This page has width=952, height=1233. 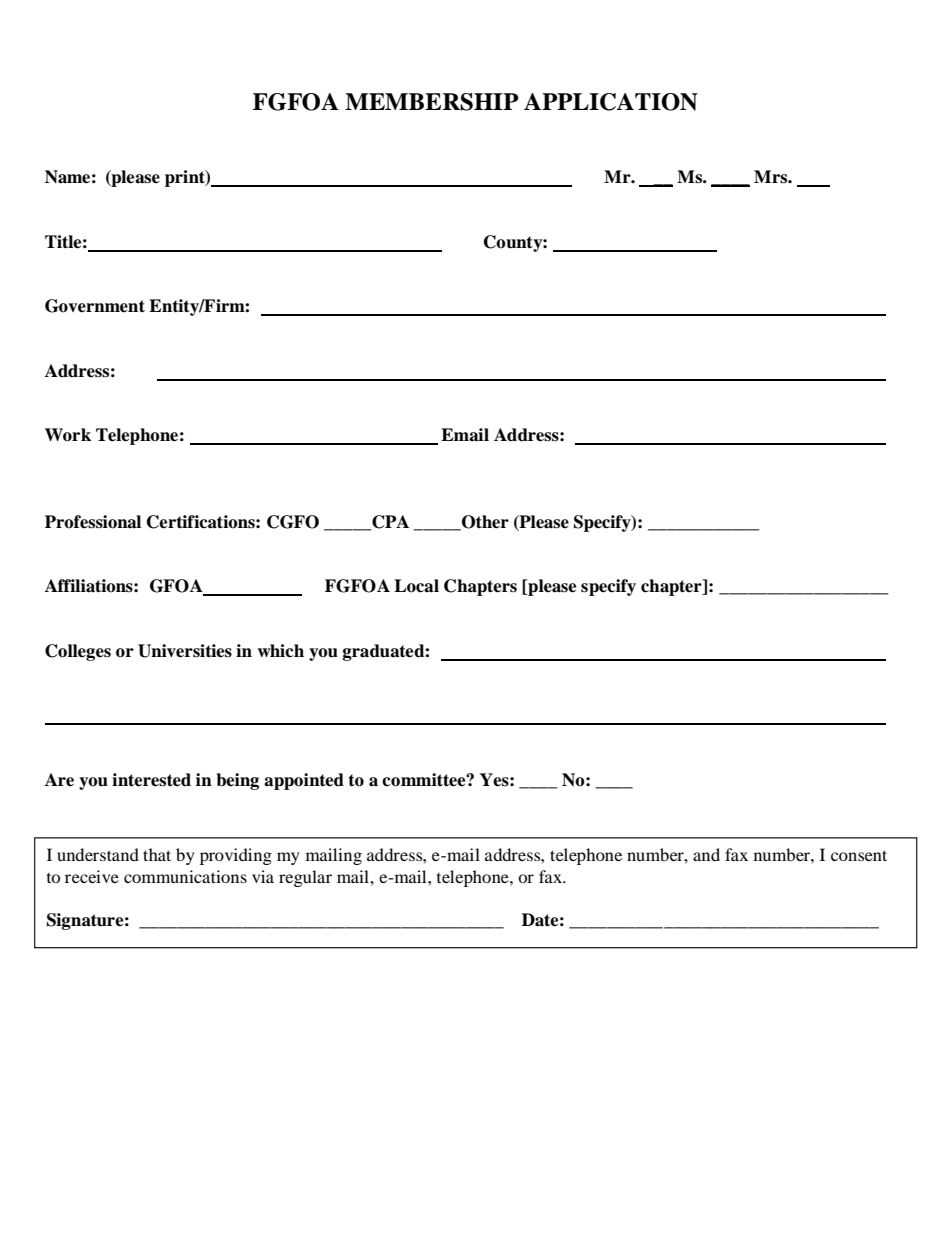 What do you see at coordinates (416, 586) in the page?
I see `Local` at bounding box center [416, 586].
